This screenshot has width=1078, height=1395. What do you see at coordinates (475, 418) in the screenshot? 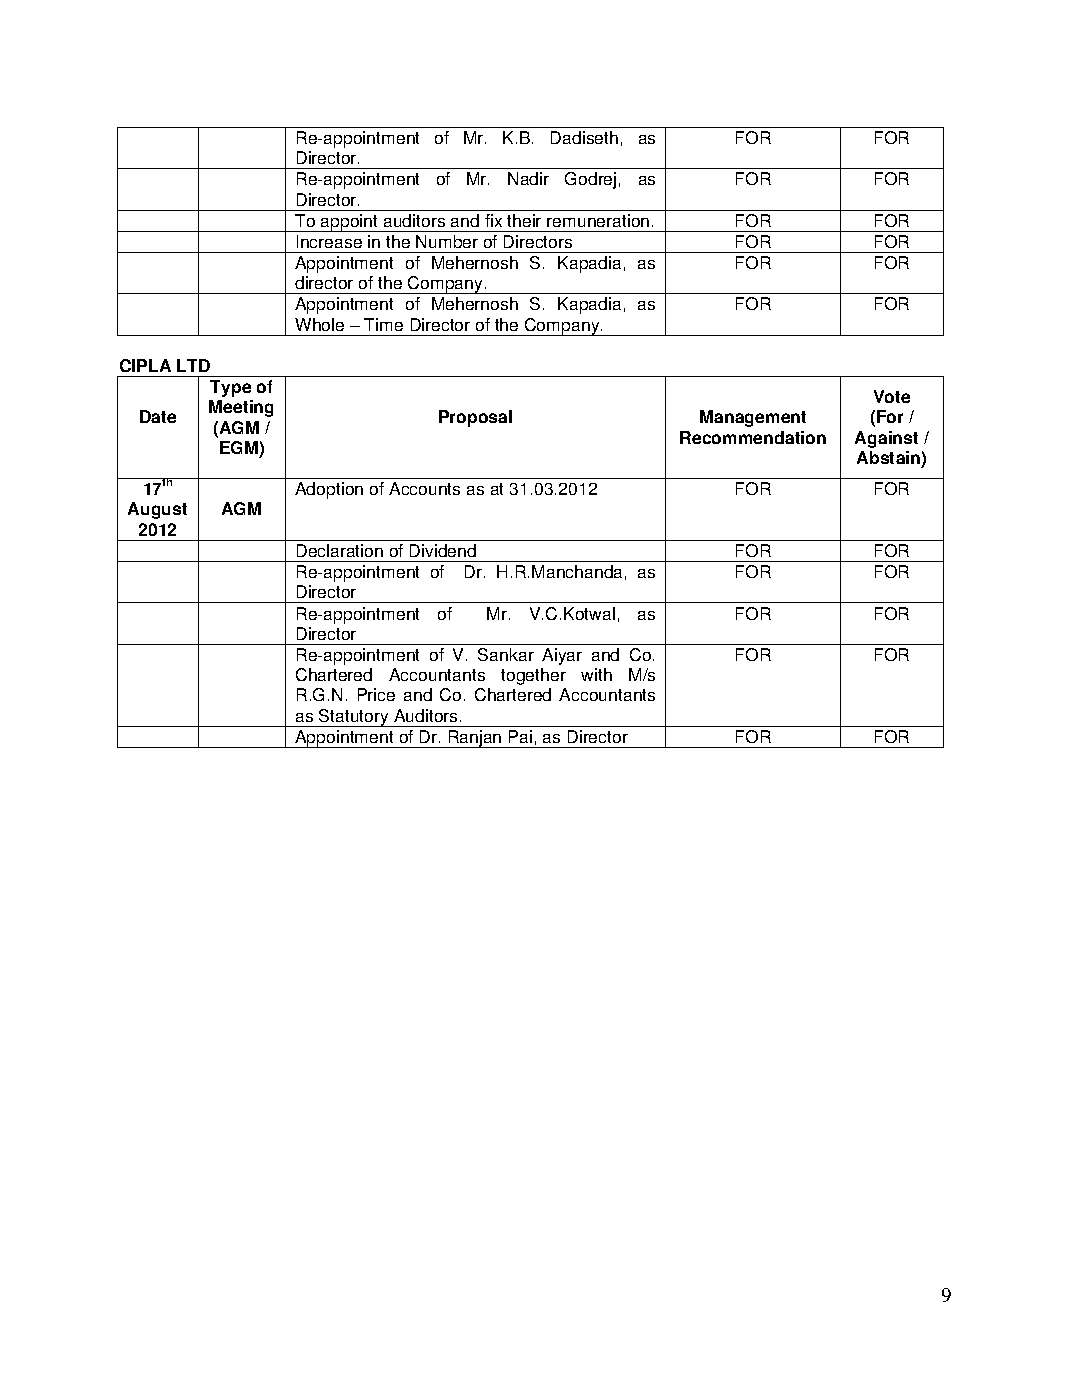
I see `Proposal` at bounding box center [475, 418].
